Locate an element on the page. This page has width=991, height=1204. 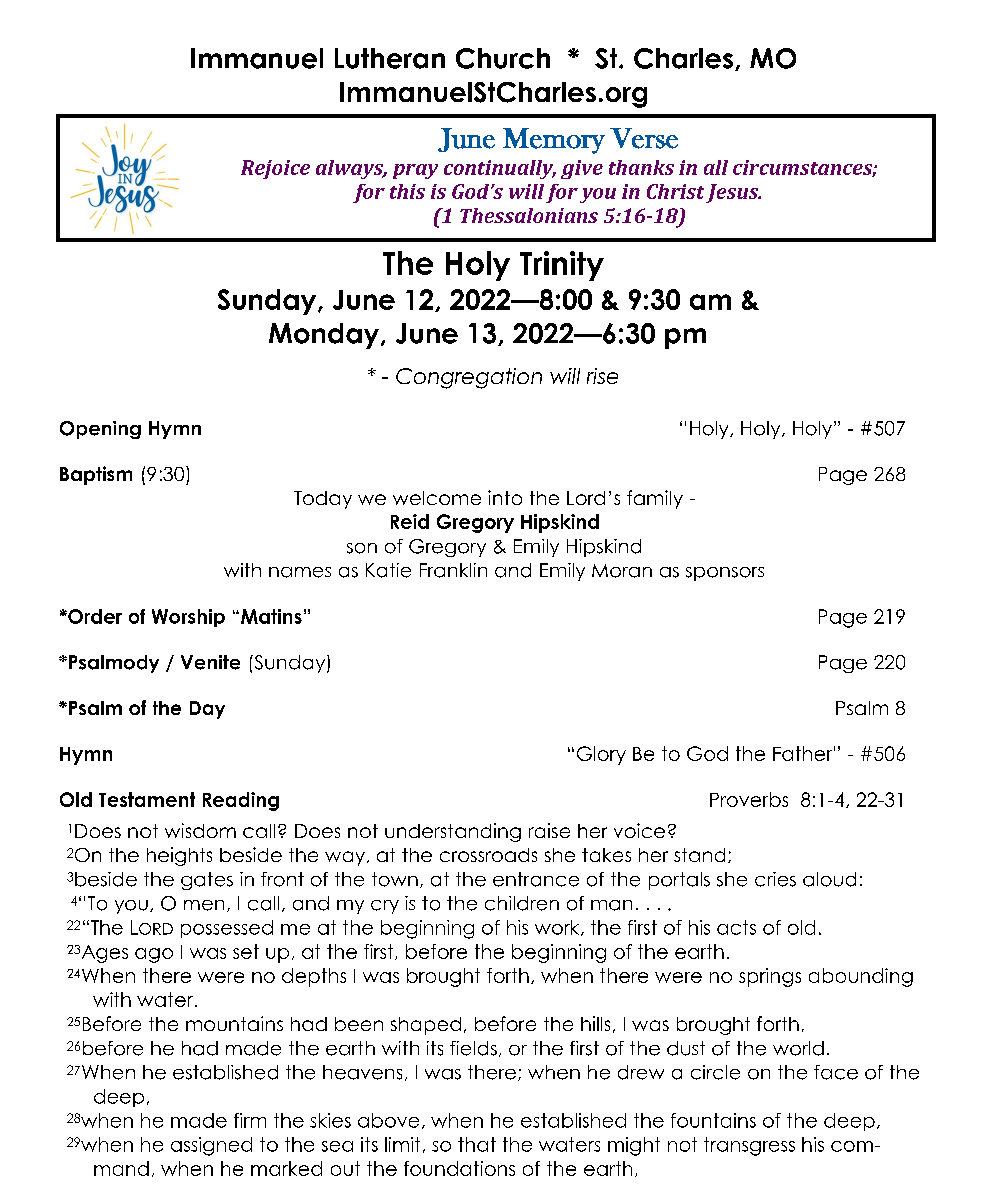
Church is located at coordinates (503, 58).
